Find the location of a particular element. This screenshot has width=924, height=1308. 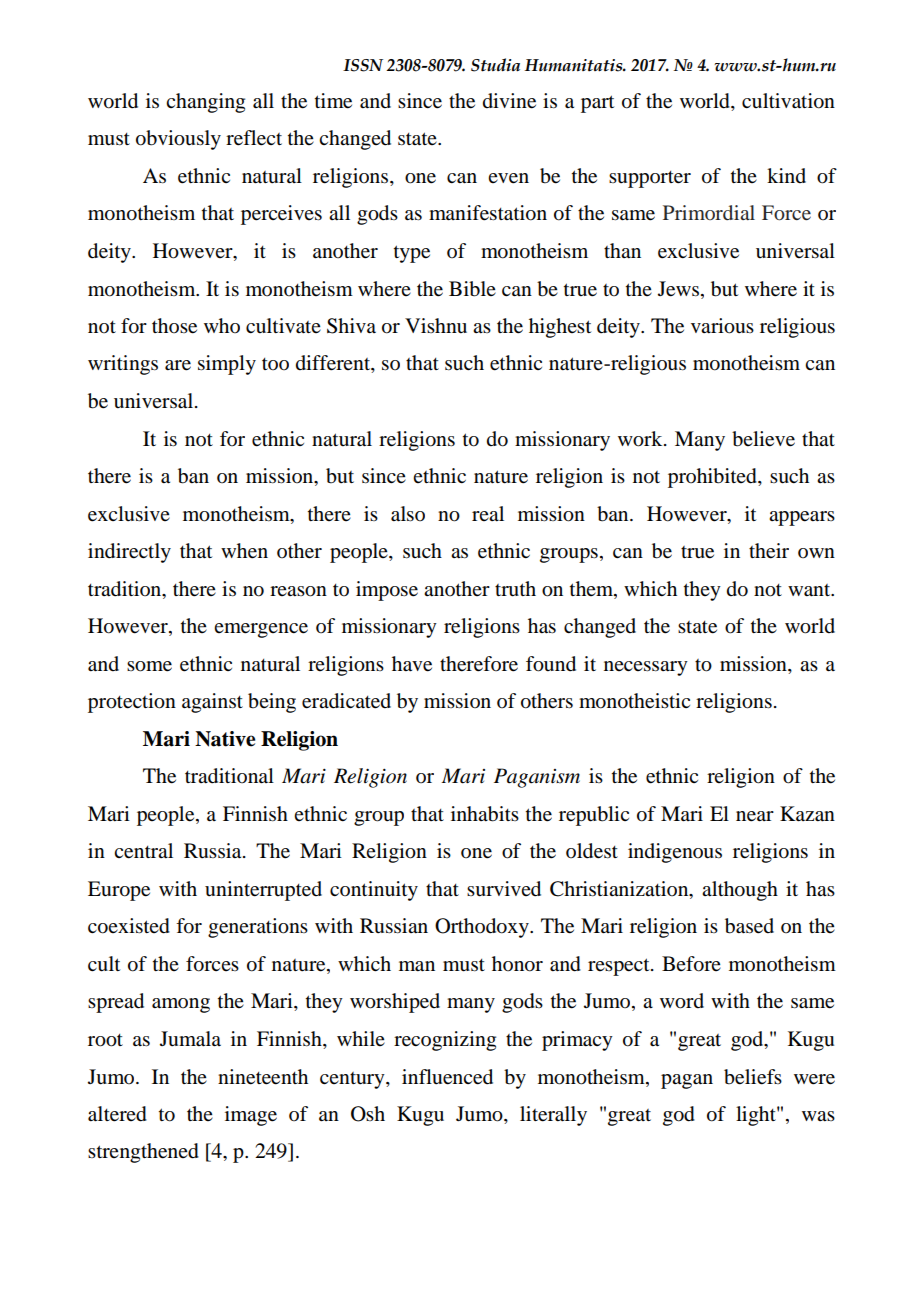

survived is located at coordinates (504, 889).
